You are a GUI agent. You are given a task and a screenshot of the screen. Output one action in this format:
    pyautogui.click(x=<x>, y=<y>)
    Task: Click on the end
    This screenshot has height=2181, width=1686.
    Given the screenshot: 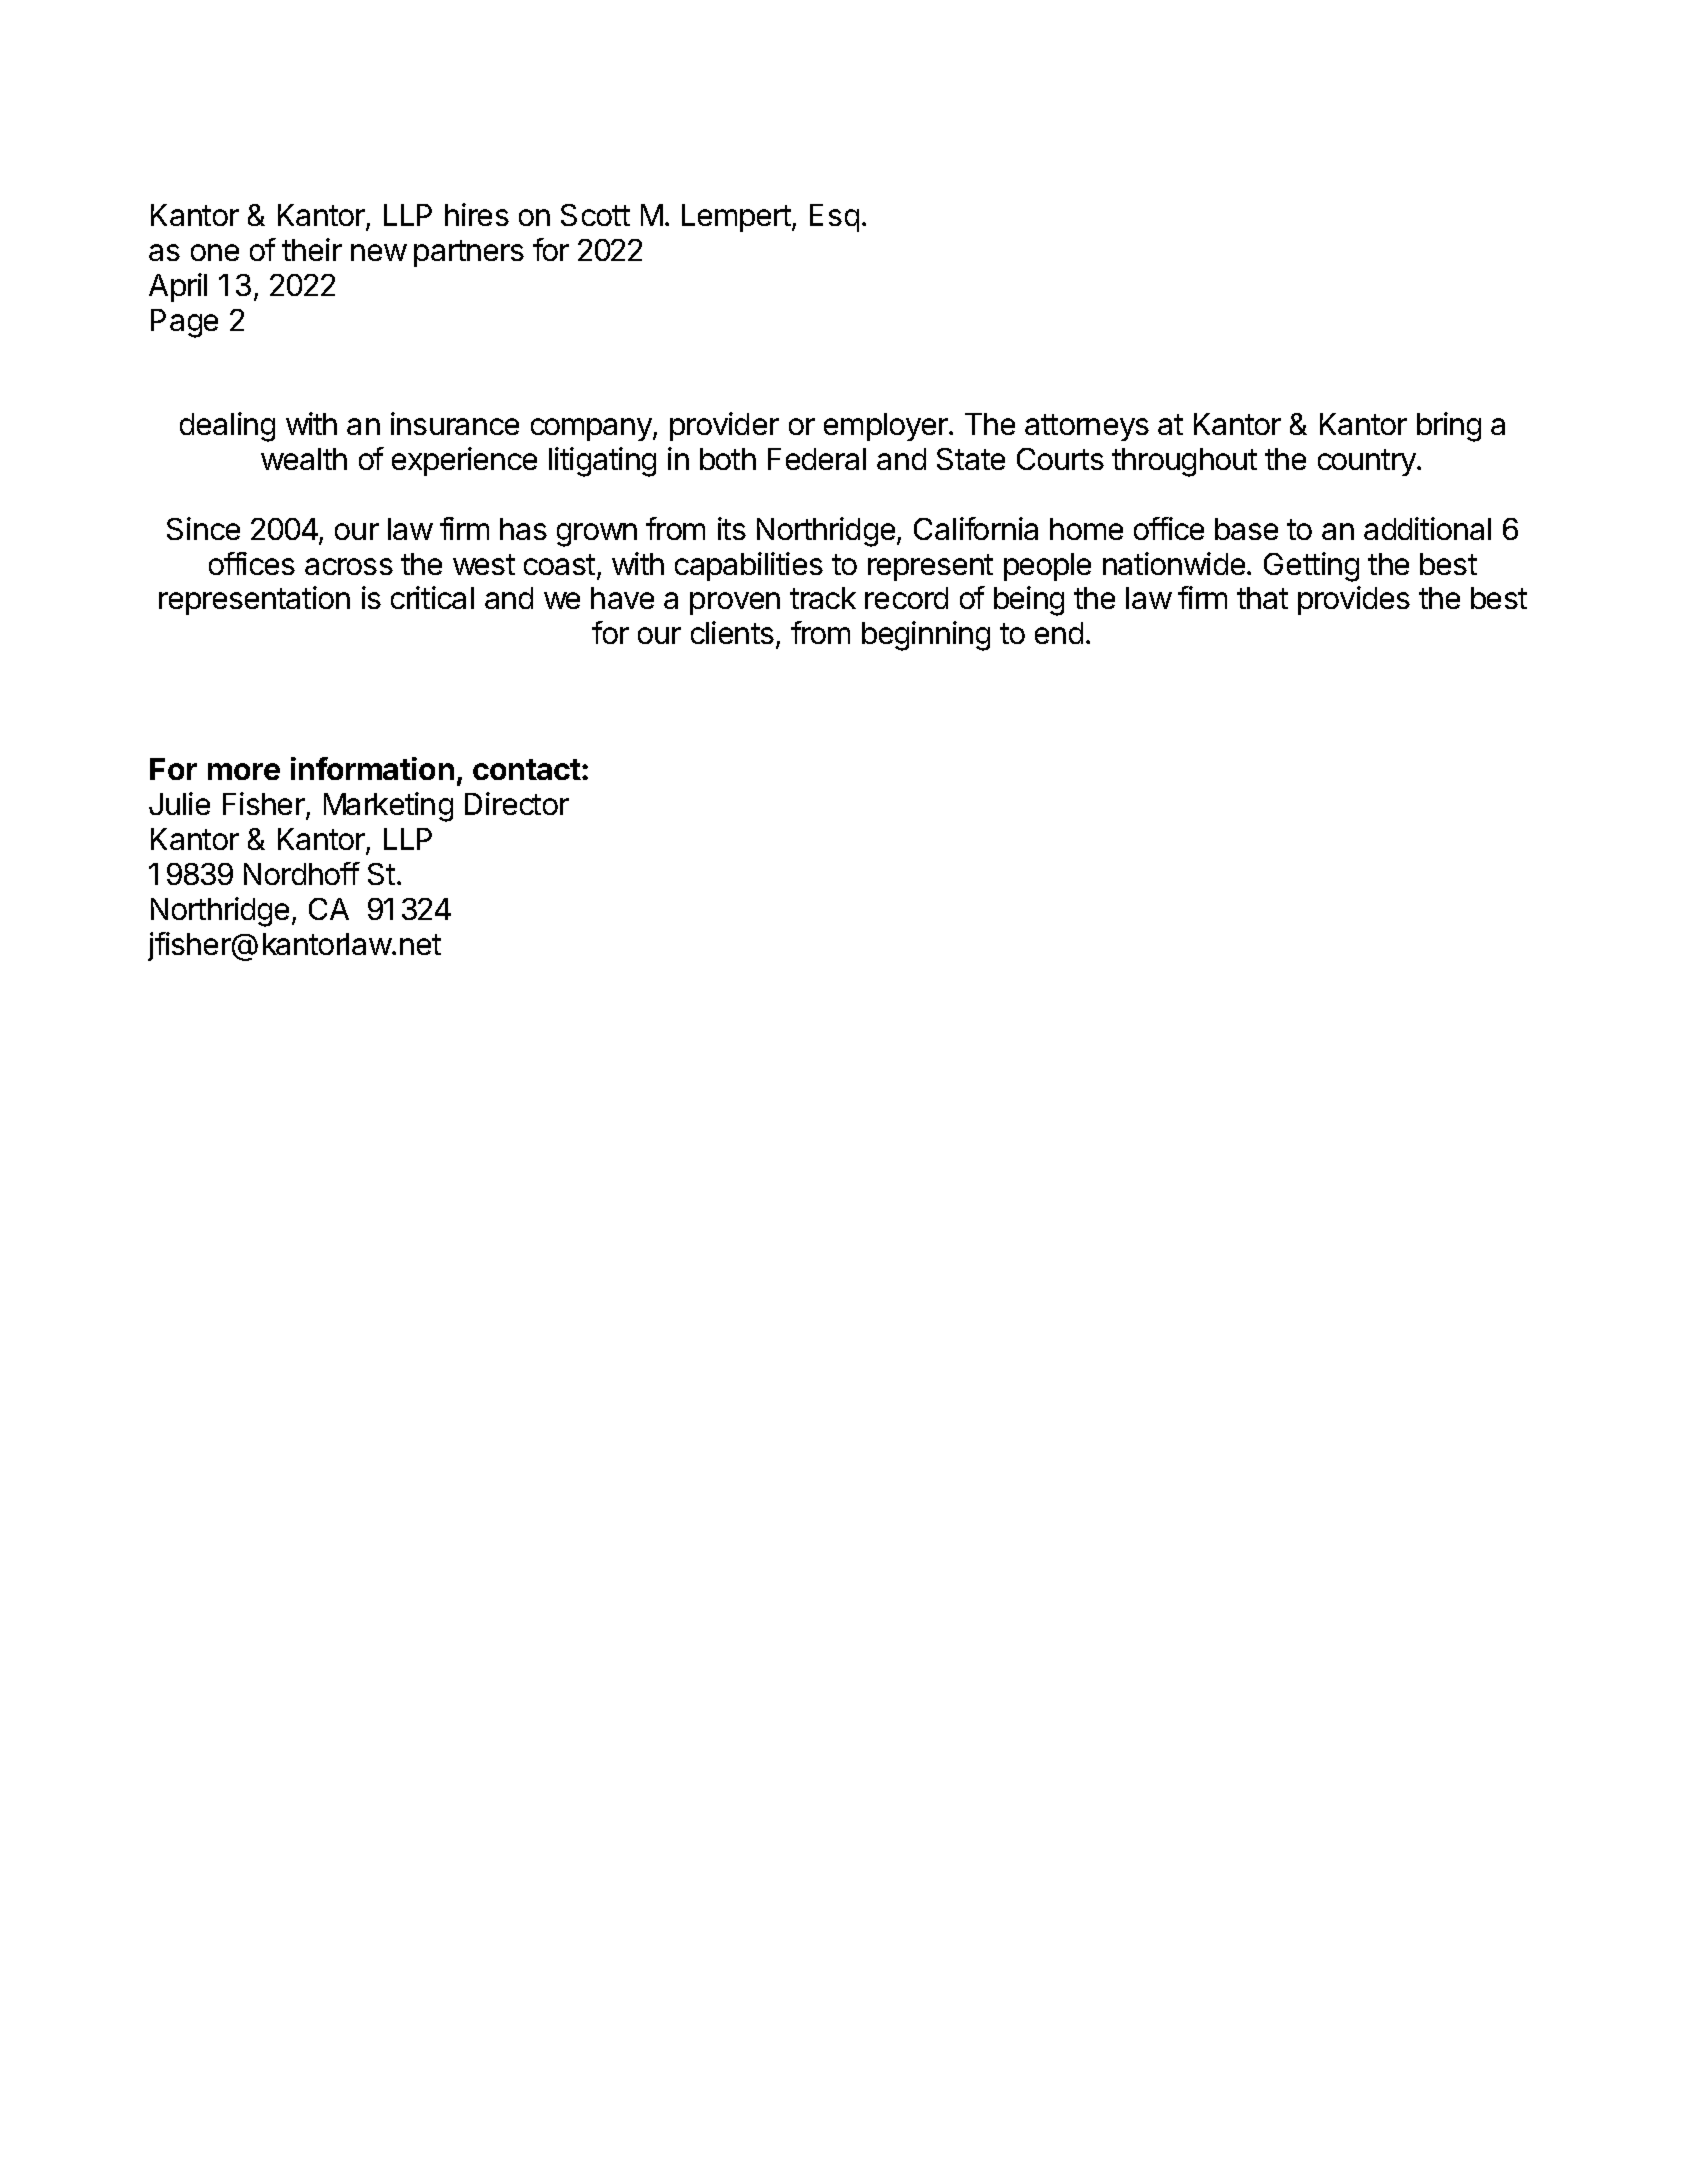 What is the action you would take?
    pyautogui.click(x=1059, y=633)
